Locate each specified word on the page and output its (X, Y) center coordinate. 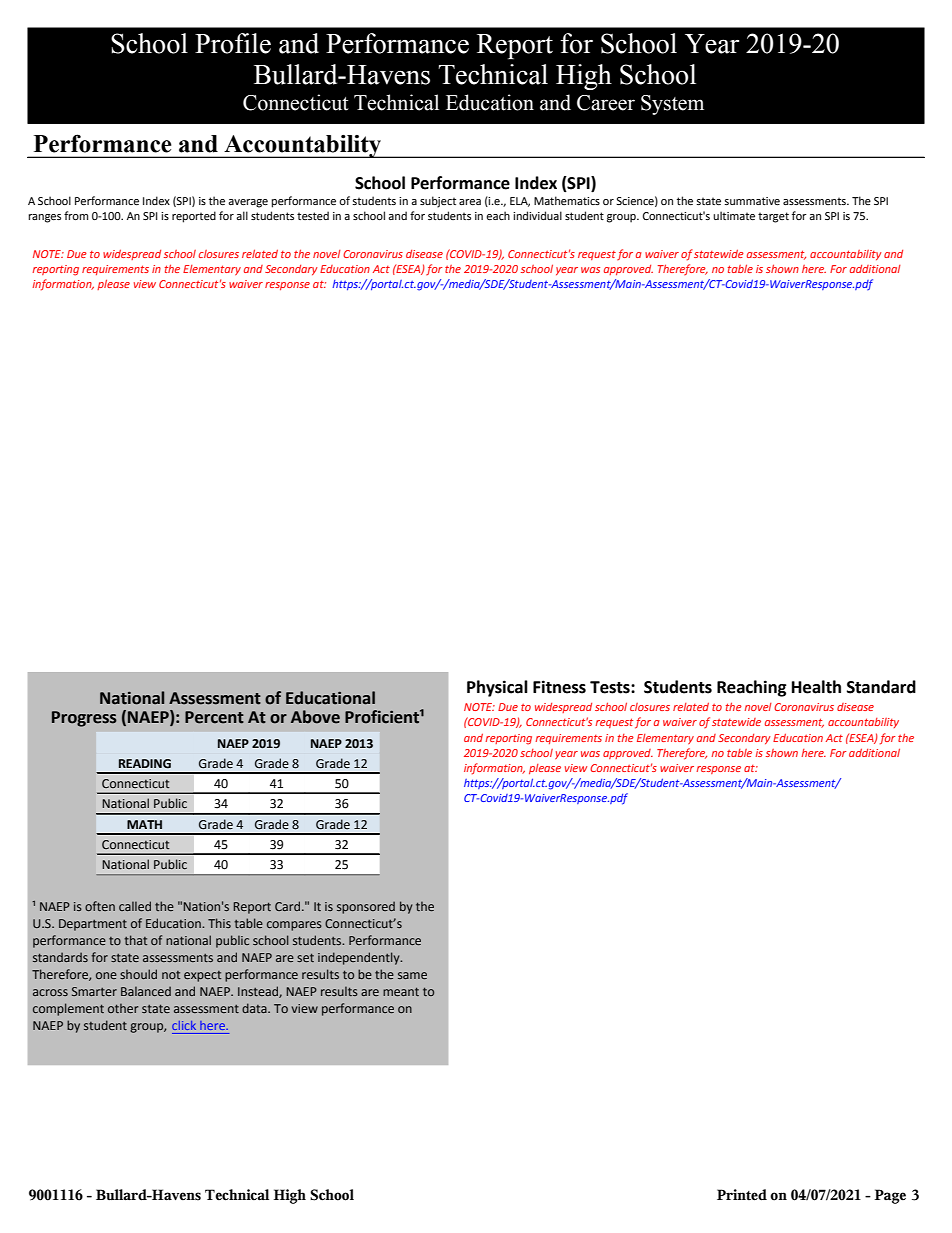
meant (401, 991)
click (184, 1025)
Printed (742, 1195)
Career (606, 103)
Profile (233, 43)
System (672, 105)
